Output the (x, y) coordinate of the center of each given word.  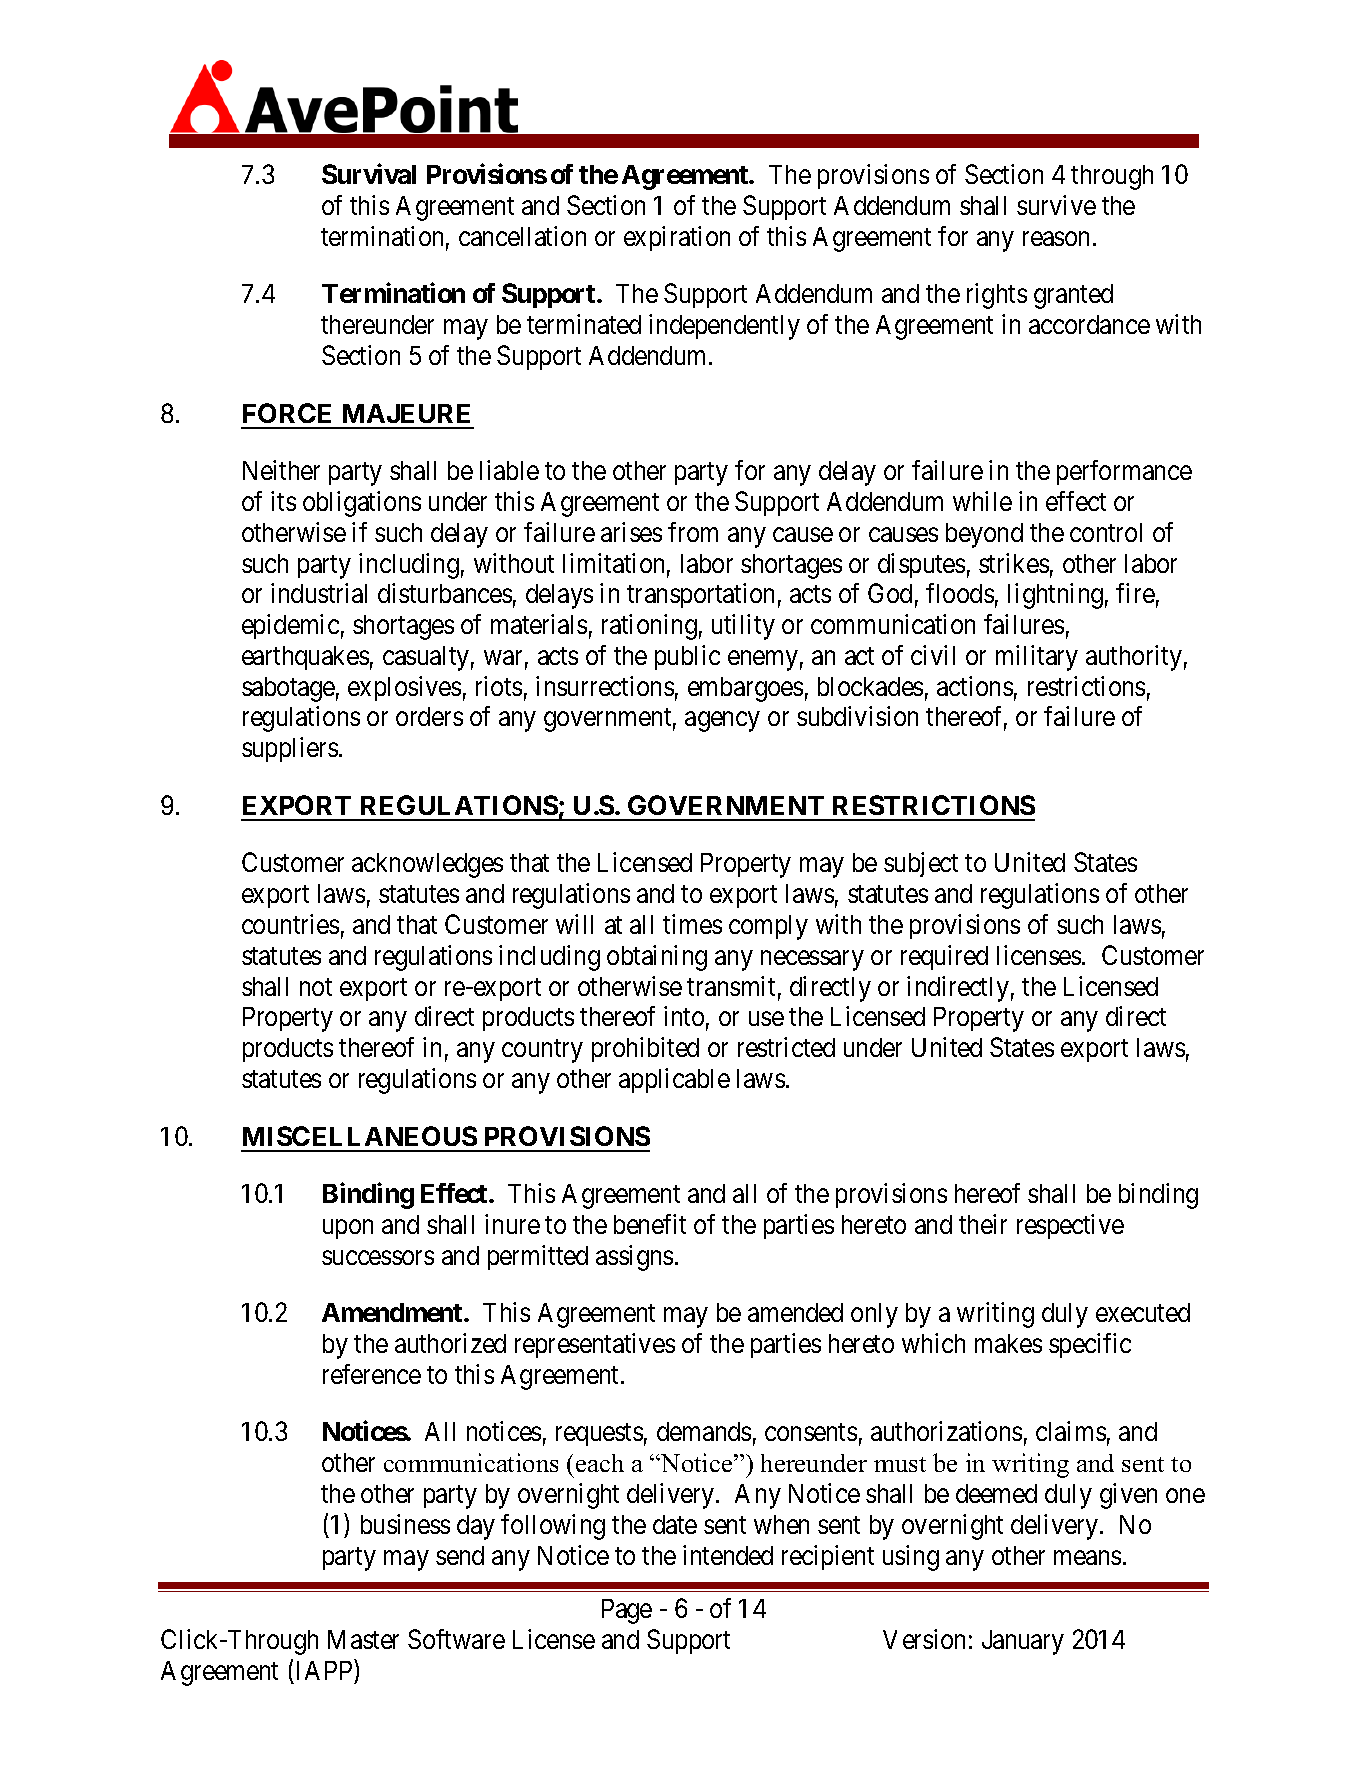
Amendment (393, 1312)
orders (429, 716)
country (542, 1051)
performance (1124, 472)
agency (722, 722)
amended (795, 1312)
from (693, 532)
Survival (369, 174)
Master (363, 1639)
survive (1056, 205)
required (944, 957)
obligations (362, 504)
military (1037, 658)
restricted (786, 1047)
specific (1090, 1345)
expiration (677, 238)
